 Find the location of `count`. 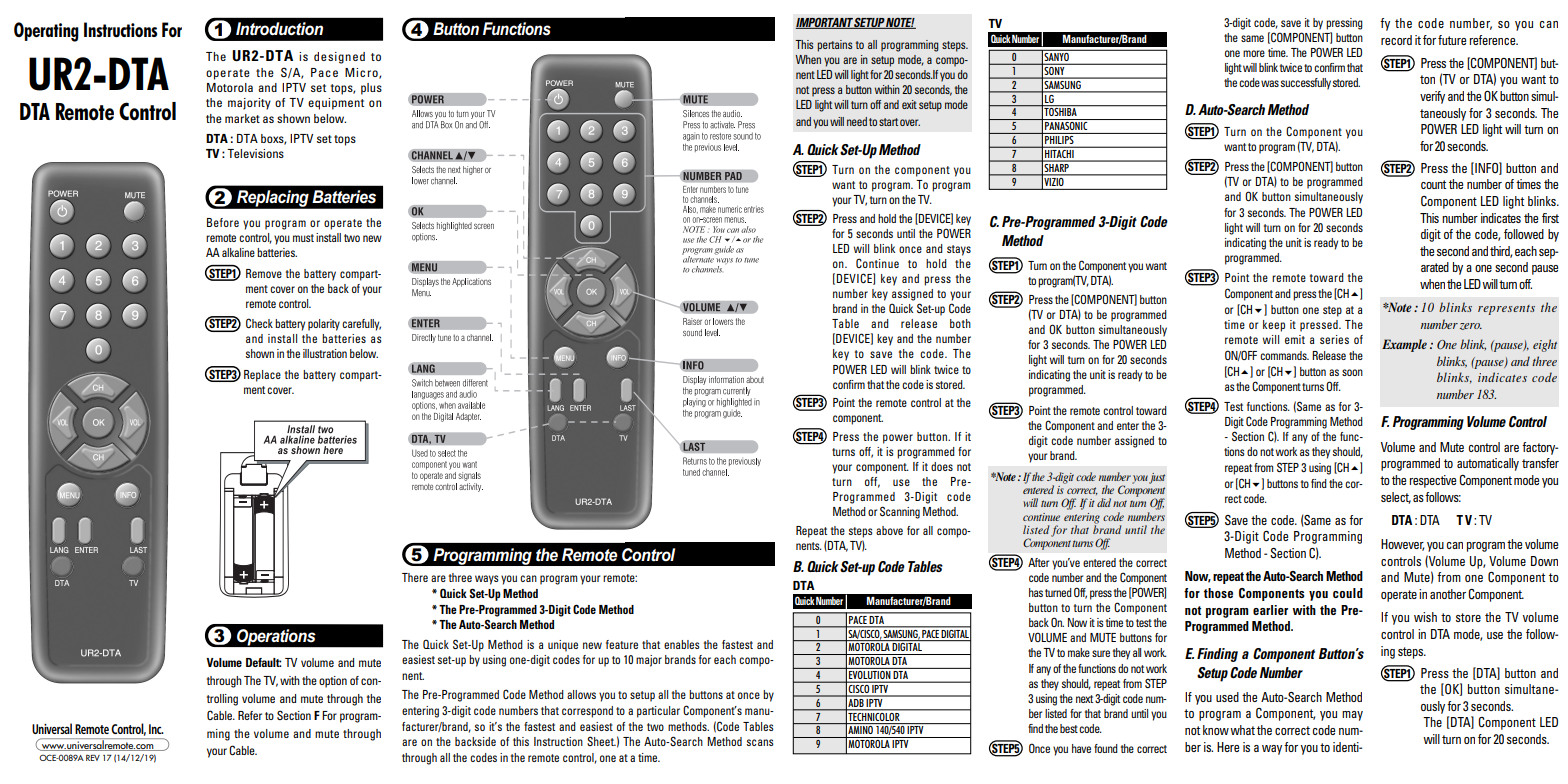

count is located at coordinates (1433, 184).
